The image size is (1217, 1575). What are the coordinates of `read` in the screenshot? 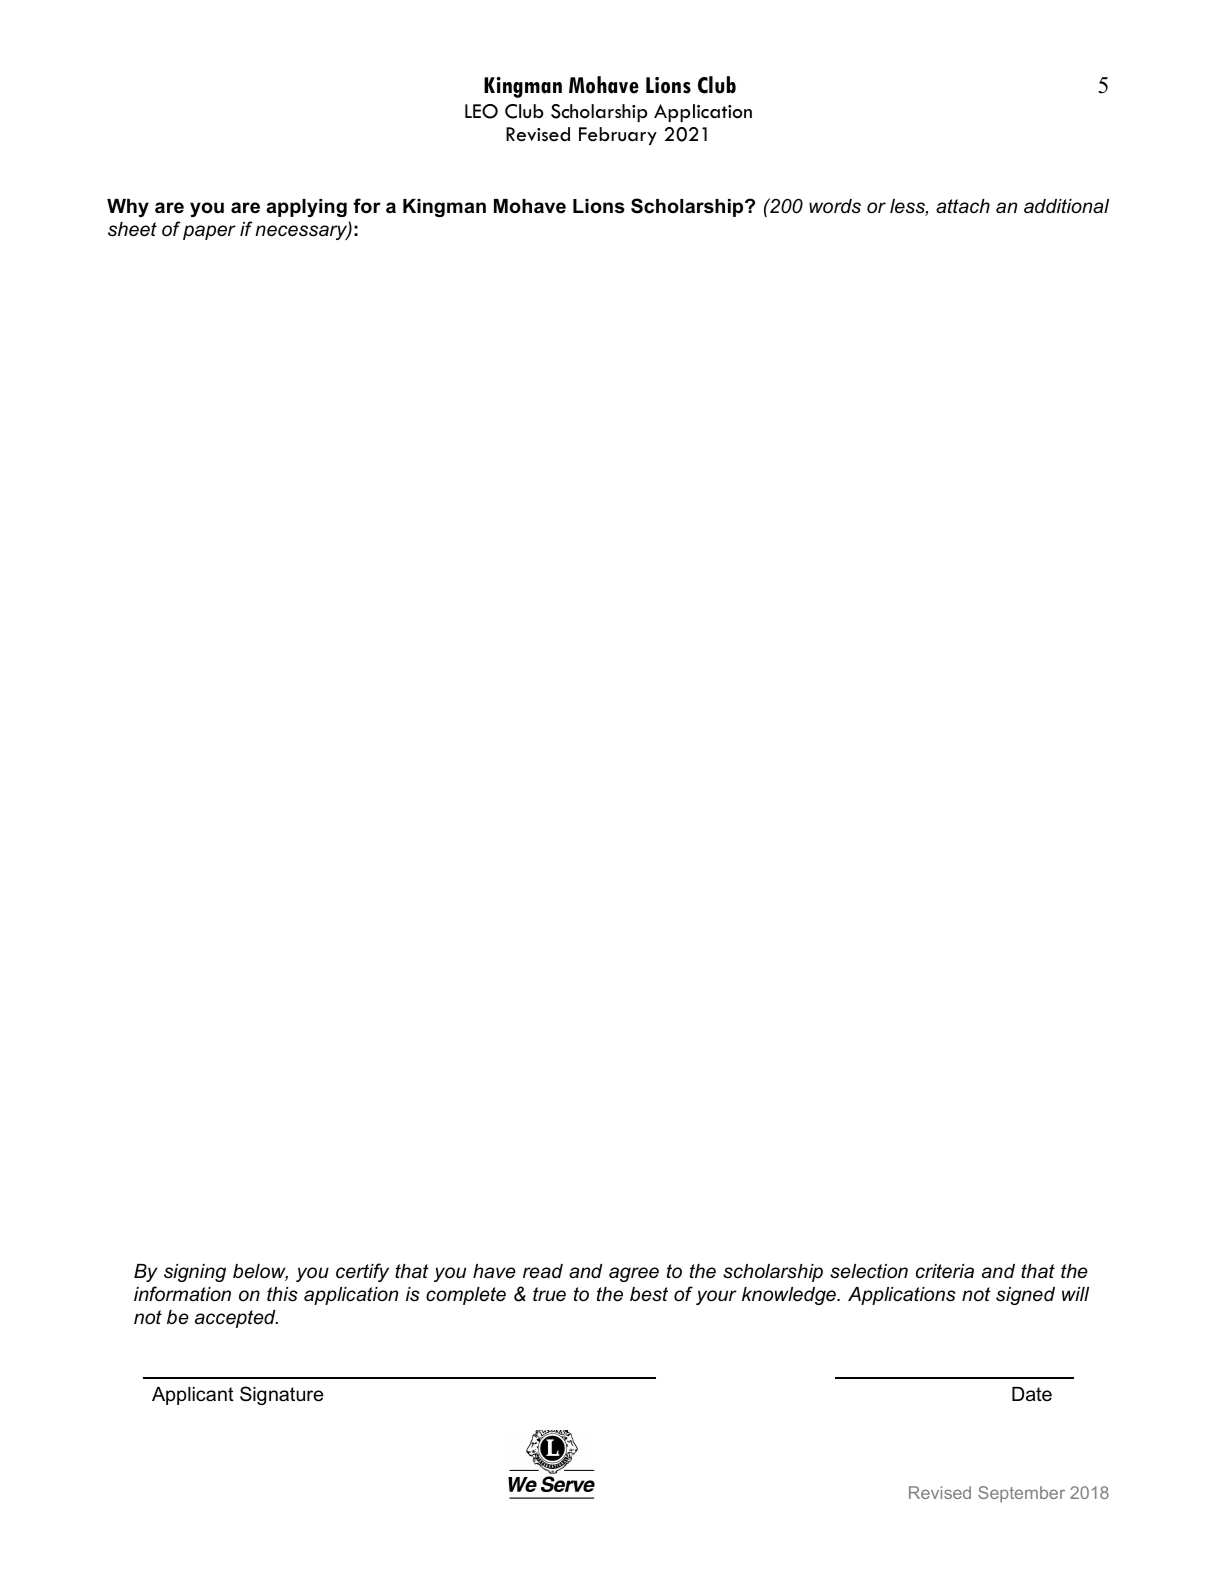 It's located at (543, 1271).
